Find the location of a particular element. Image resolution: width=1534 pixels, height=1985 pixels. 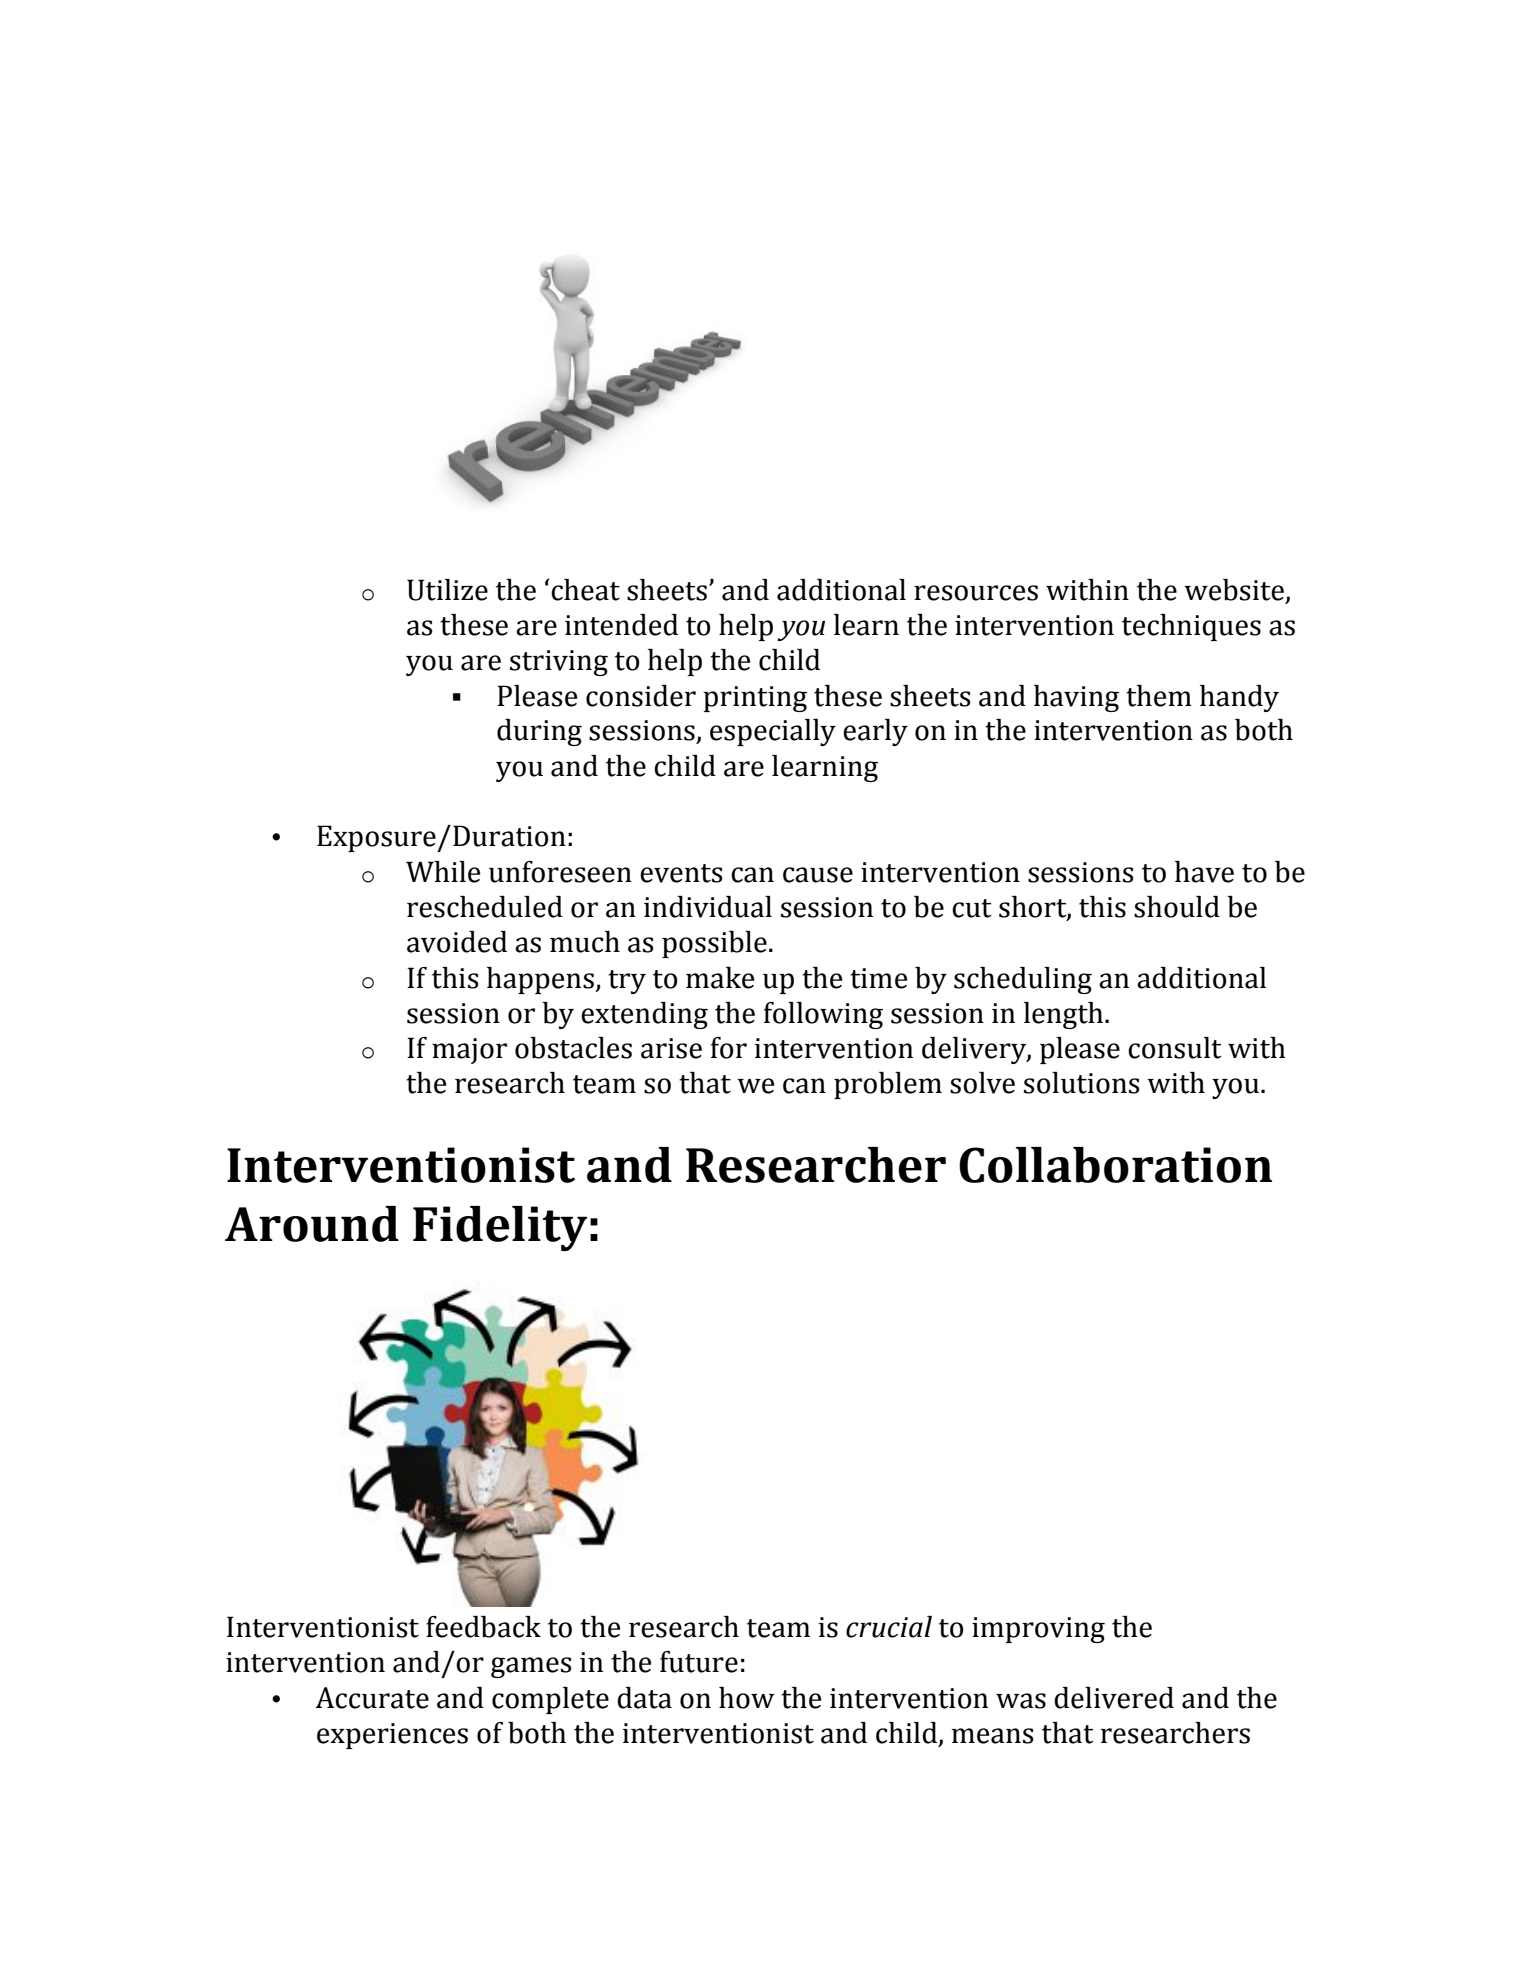

Utilize is located at coordinates (447, 590).
